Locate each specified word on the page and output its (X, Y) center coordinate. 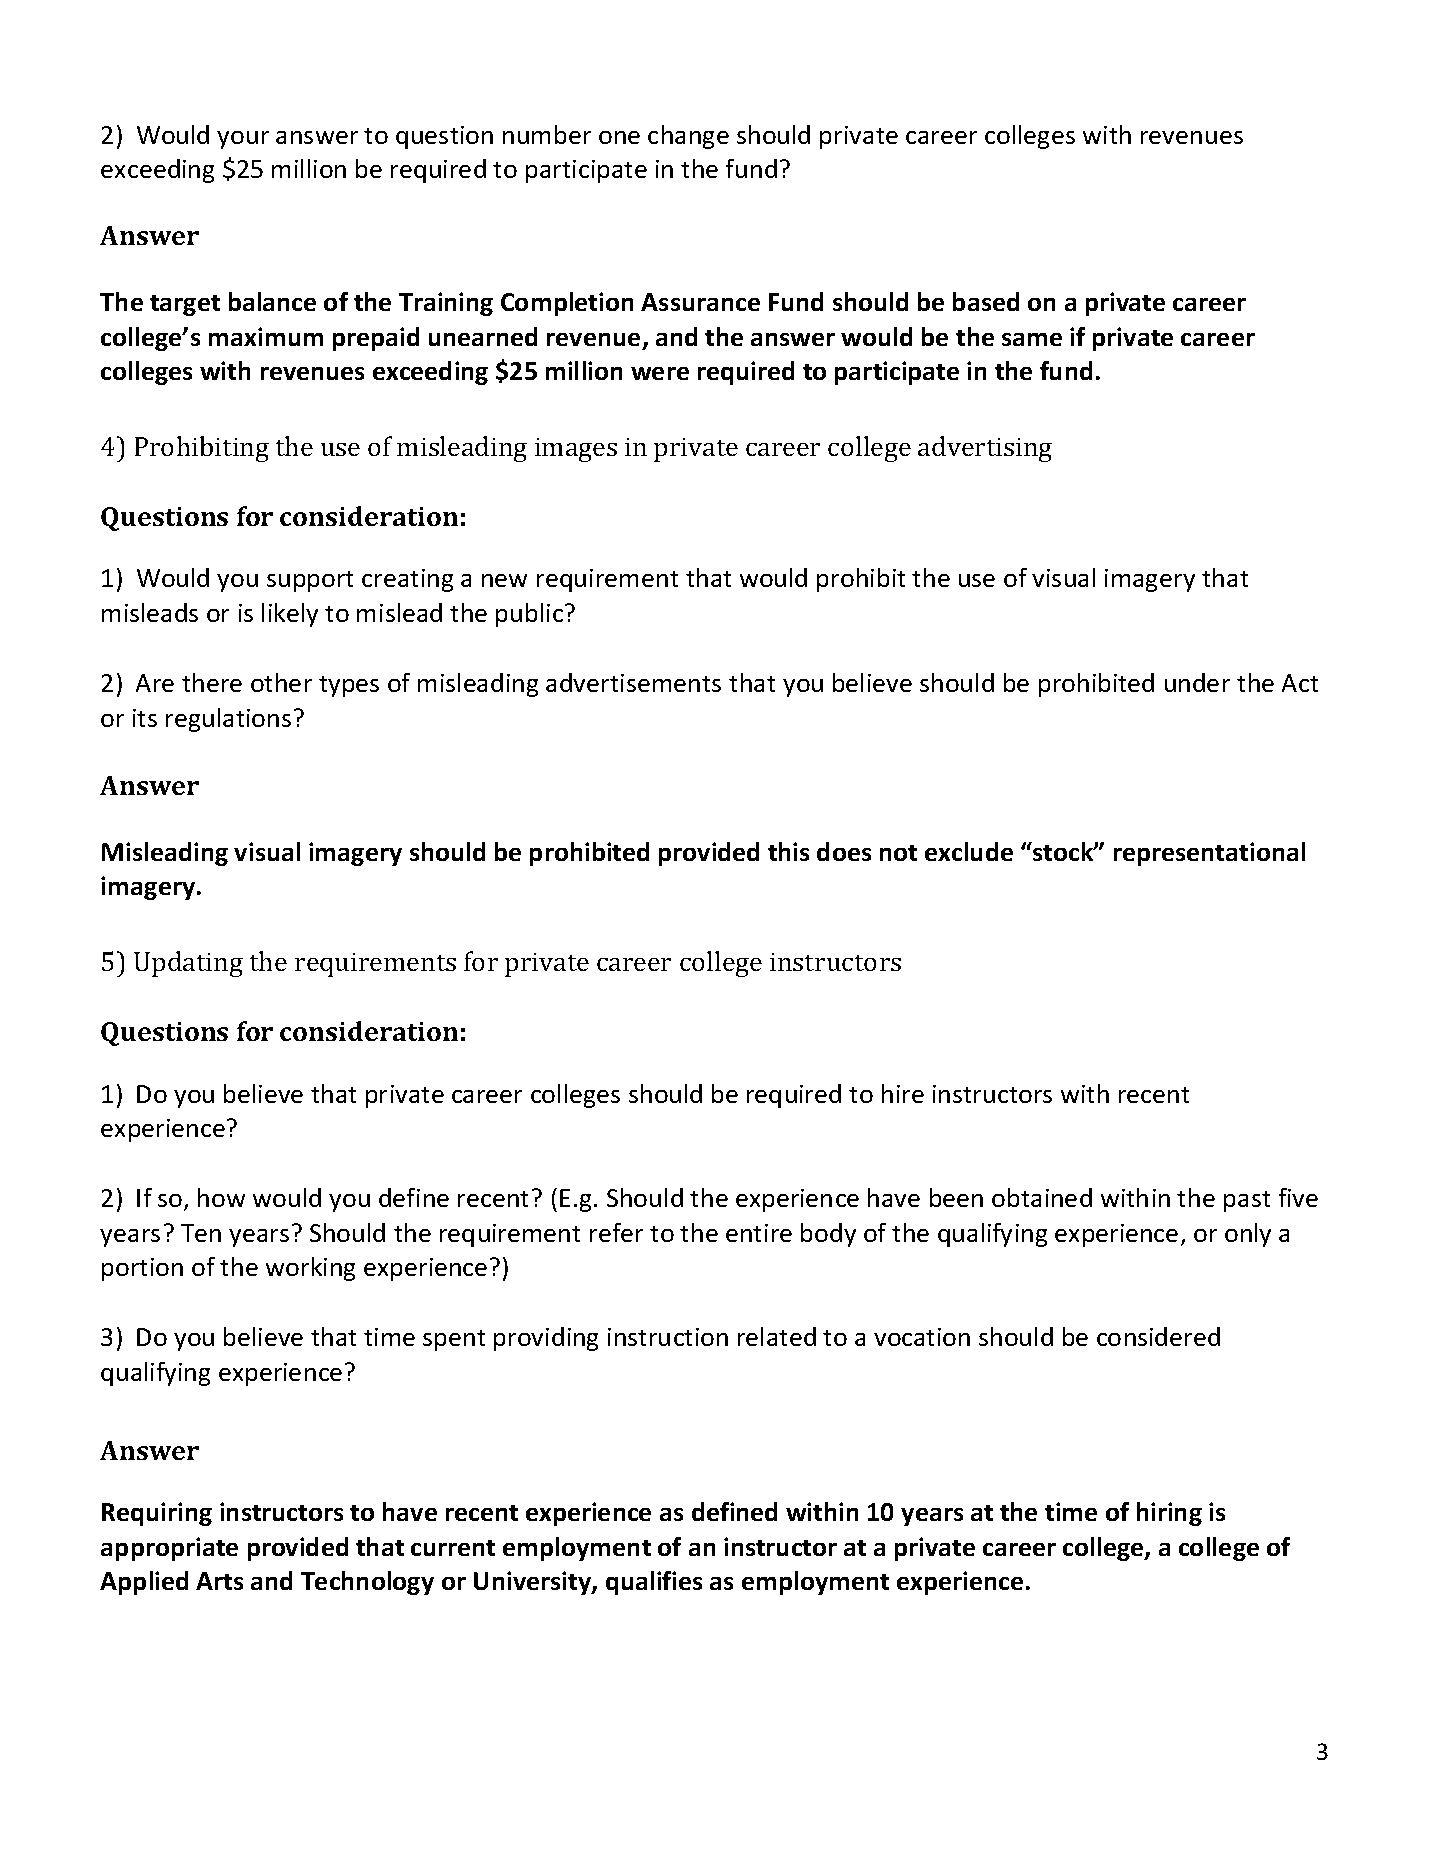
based (986, 301)
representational (1209, 854)
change (688, 137)
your (243, 140)
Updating (188, 964)
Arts (219, 1581)
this (788, 851)
